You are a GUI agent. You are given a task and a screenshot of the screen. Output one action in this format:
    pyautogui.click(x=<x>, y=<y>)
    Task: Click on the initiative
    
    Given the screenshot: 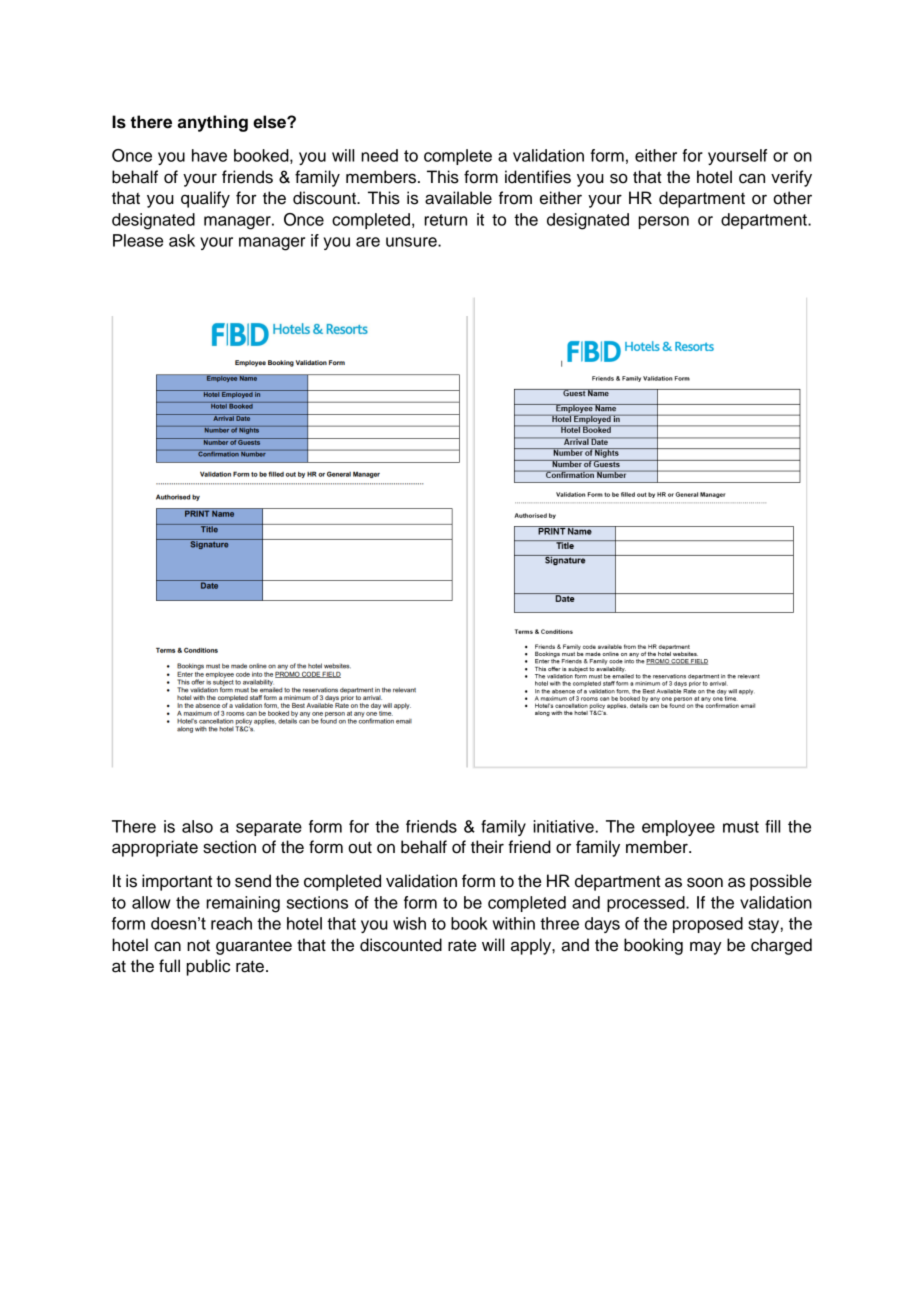 What is the action you would take?
    pyautogui.click(x=564, y=826)
